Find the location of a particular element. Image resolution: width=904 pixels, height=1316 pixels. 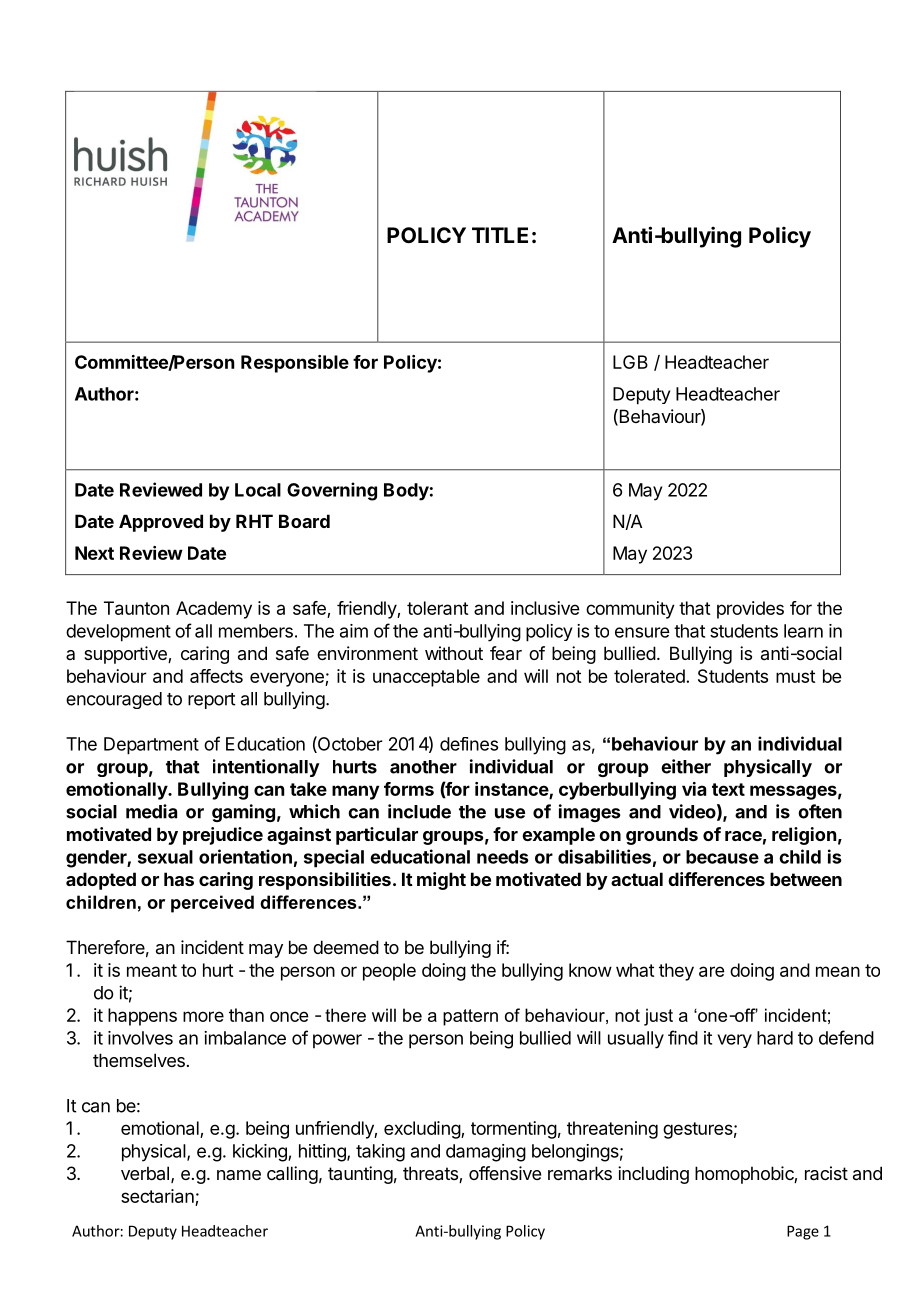

sectarian is located at coordinates (157, 1196).
